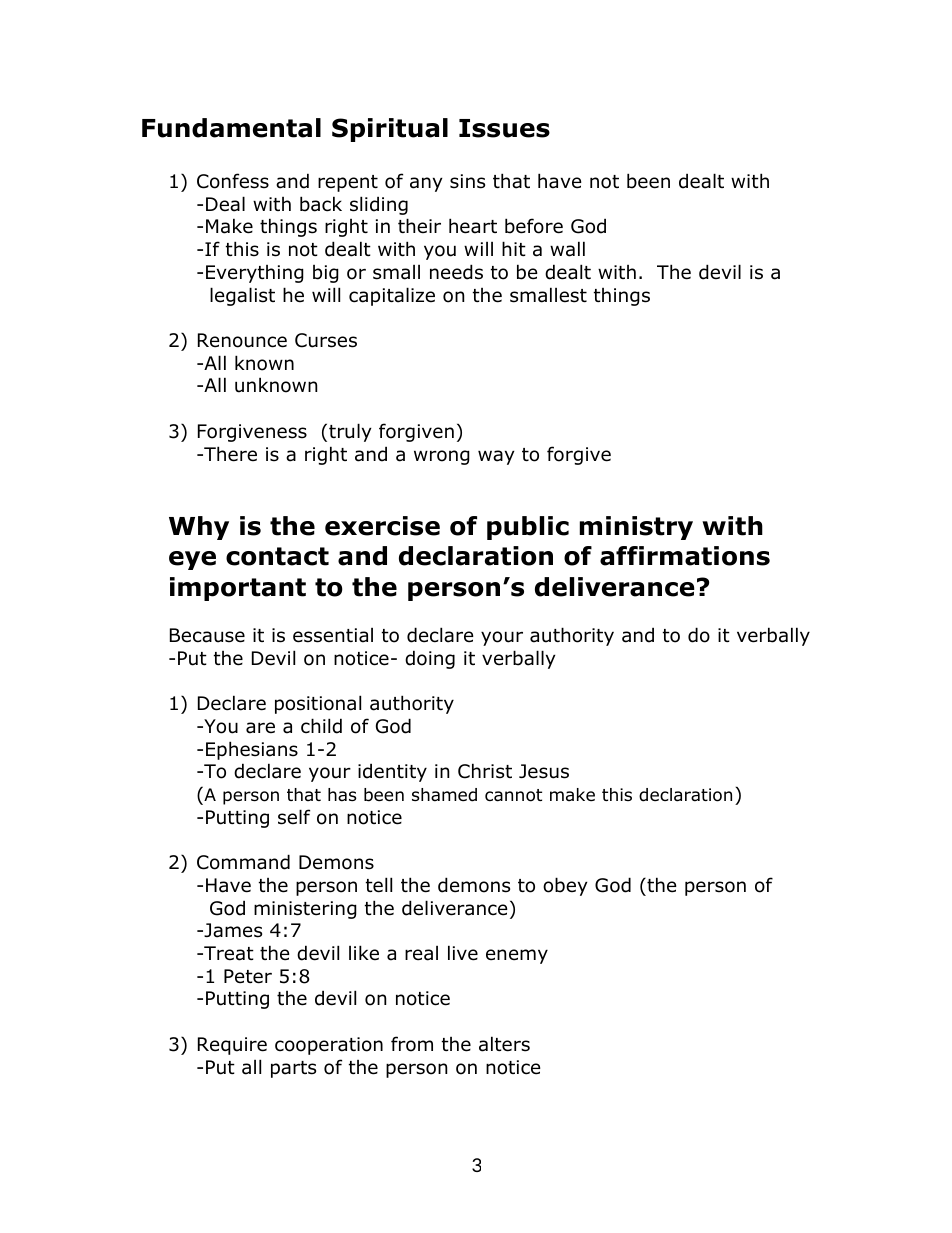 The width and height of the screenshot is (952, 1233). Describe the element at coordinates (232, 1046) in the screenshot. I see `Require` at that location.
